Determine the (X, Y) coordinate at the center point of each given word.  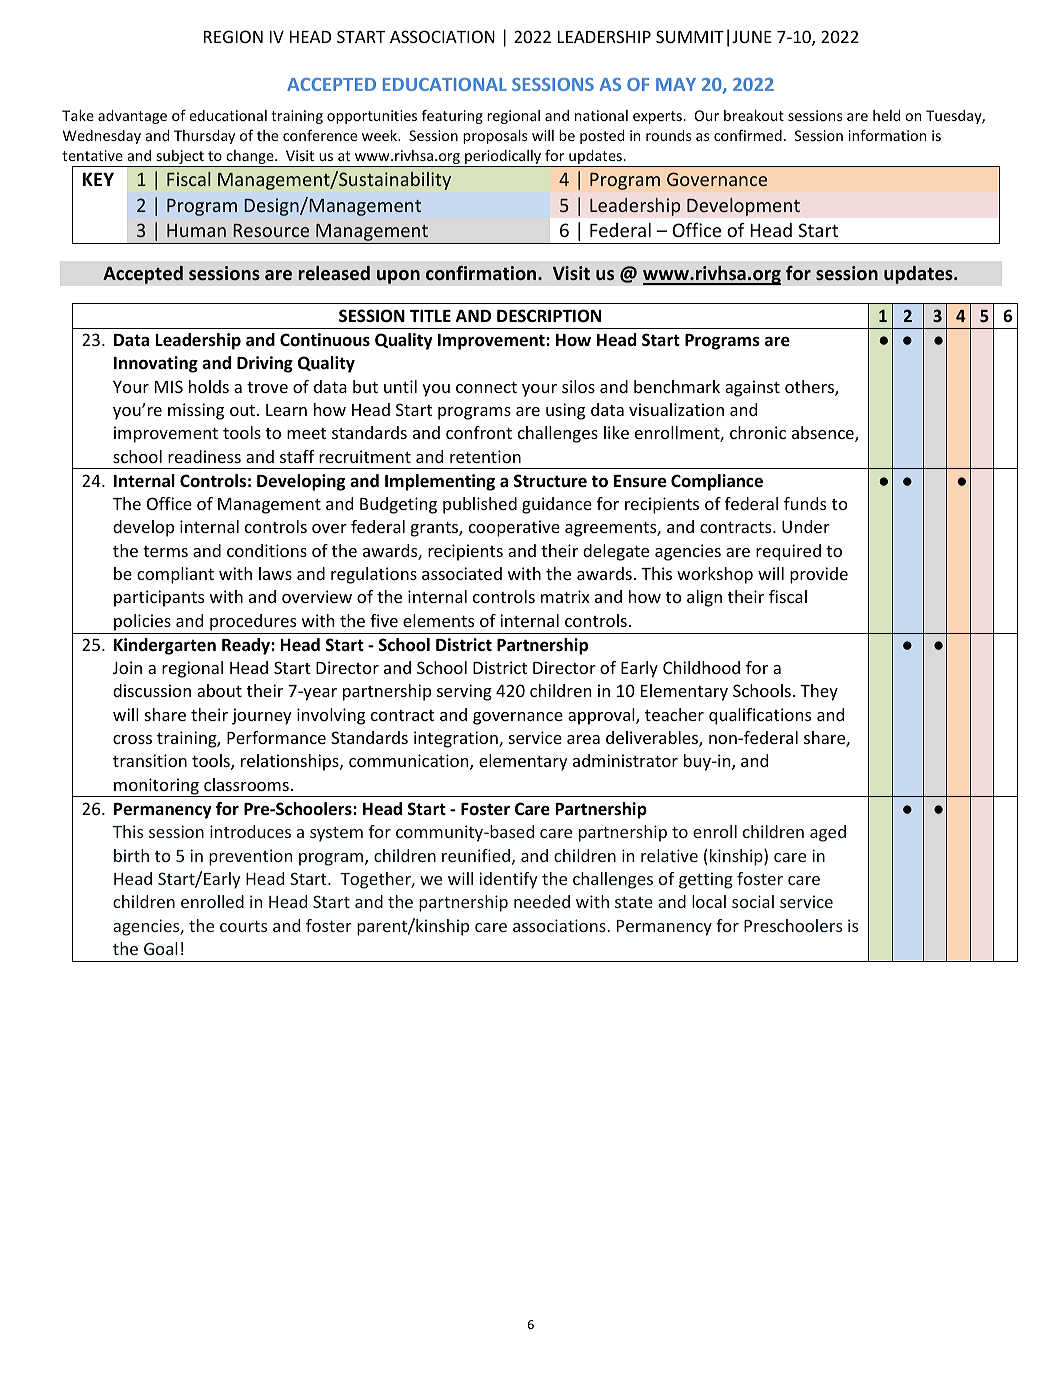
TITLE (430, 316)
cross (132, 739)
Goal (161, 948)
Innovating (156, 364)
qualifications (760, 716)
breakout (754, 115)
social (753, 901)
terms (165, 551)
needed (542, 901)
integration (457, 739)
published (480, 505)
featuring (452, 116)
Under (806, 526)
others (810, 388)
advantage (132, 117)
